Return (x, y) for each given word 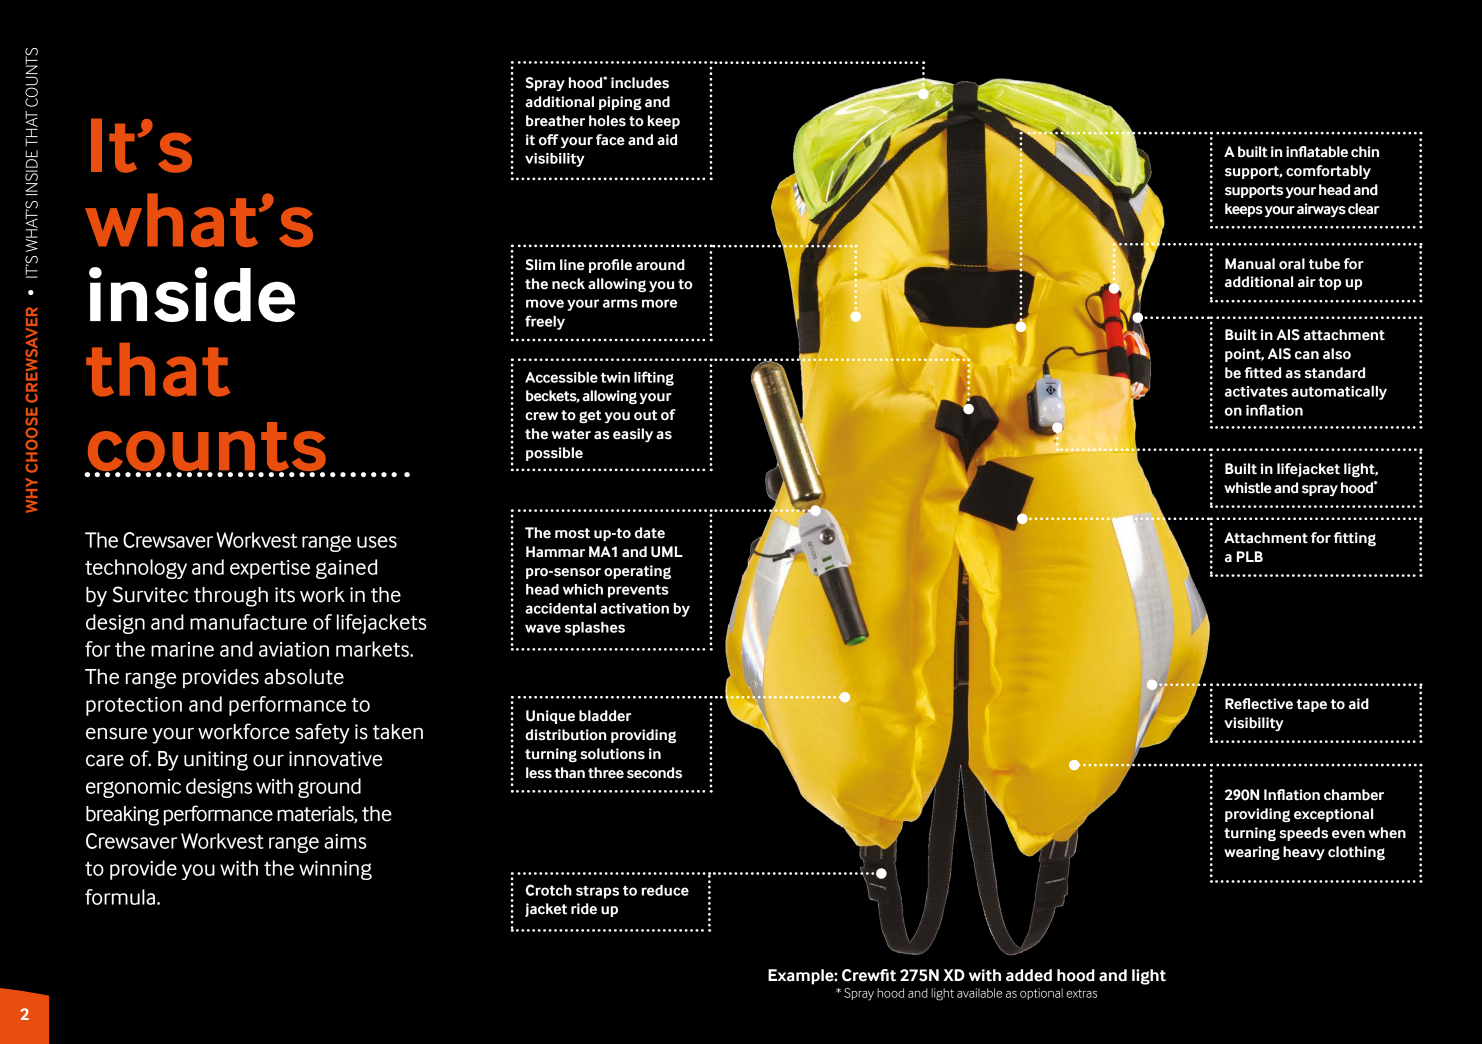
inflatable (1317, 152)
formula (120, 897)
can (1307, 355)
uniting (216, 761)
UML (667, 552)
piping (620, 103)
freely (545, 322)
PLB (1250, 556)
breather (555, 121)
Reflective (1259, 704)
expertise (270, 569)
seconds (654, 773)
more (659, 303)
